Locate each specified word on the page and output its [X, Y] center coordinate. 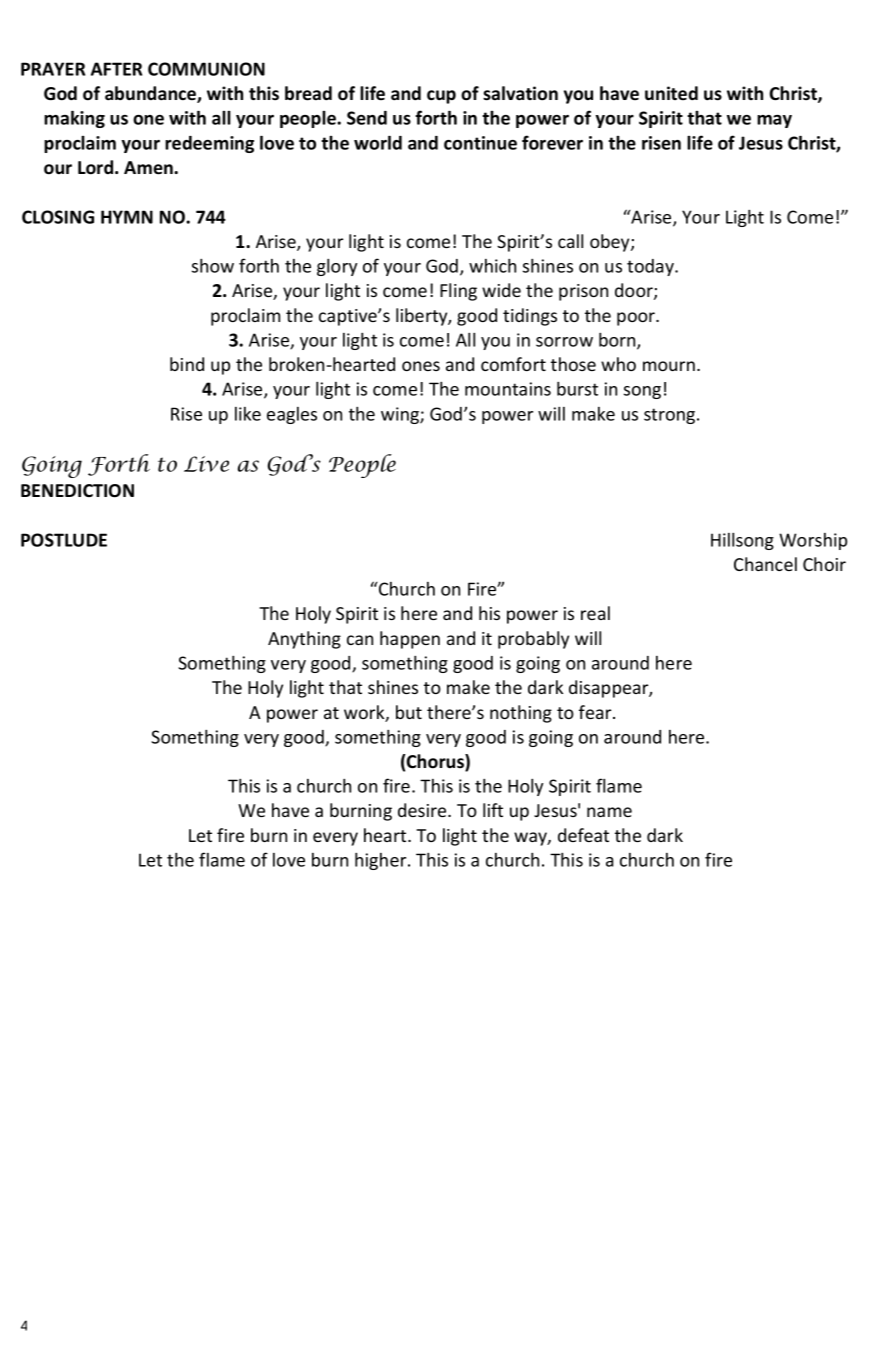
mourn [670, 366]
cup [441, 97]
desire [423, 810]
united [671, 93]
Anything [304, 640]
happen [410, 640]
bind [187, 364]
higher [382, 861]
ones [421, 366]
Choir [824, 564]
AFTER [116, 69]
